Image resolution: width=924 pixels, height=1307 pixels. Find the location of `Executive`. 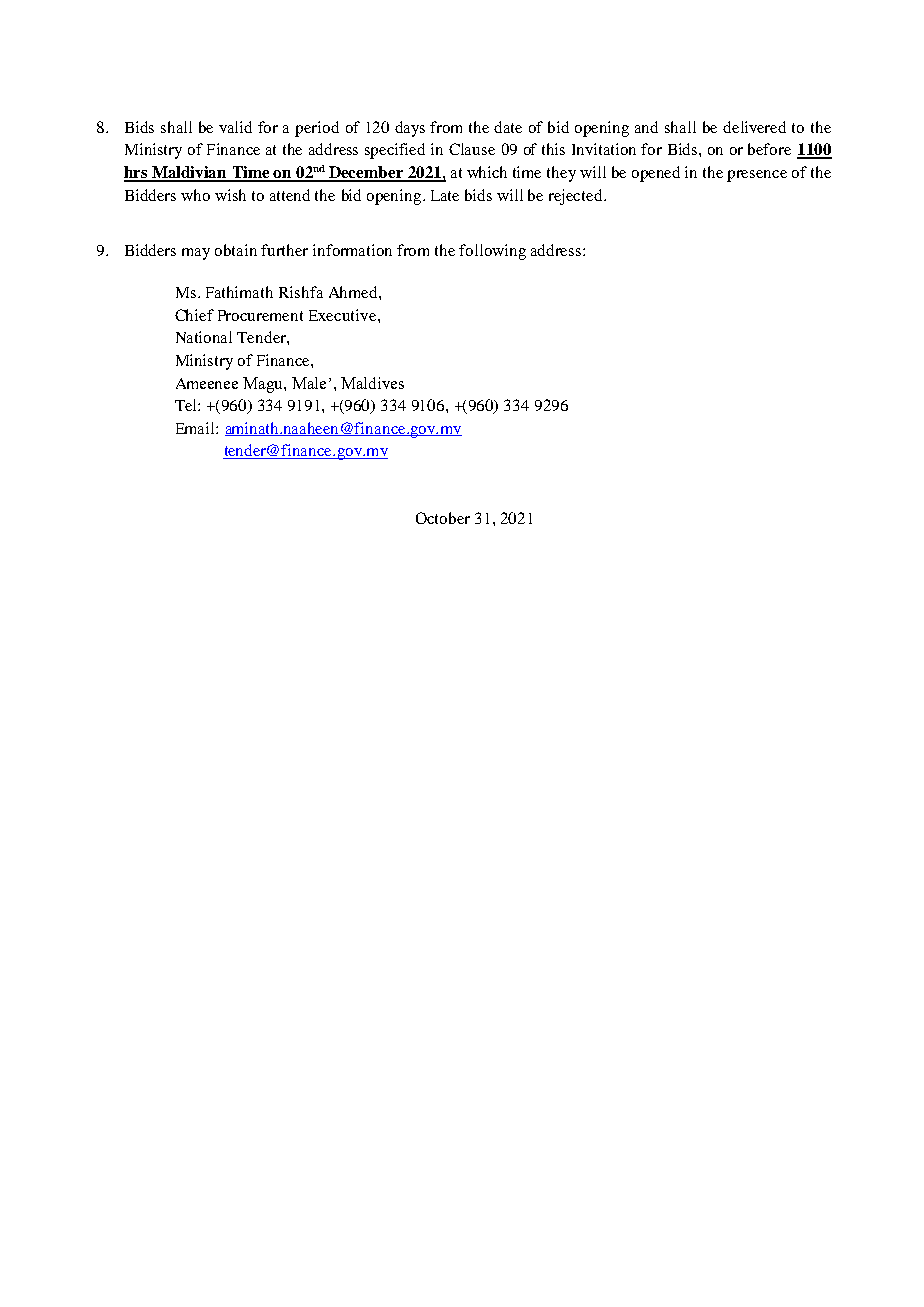

Executive is located at coordinates (344, 315).
